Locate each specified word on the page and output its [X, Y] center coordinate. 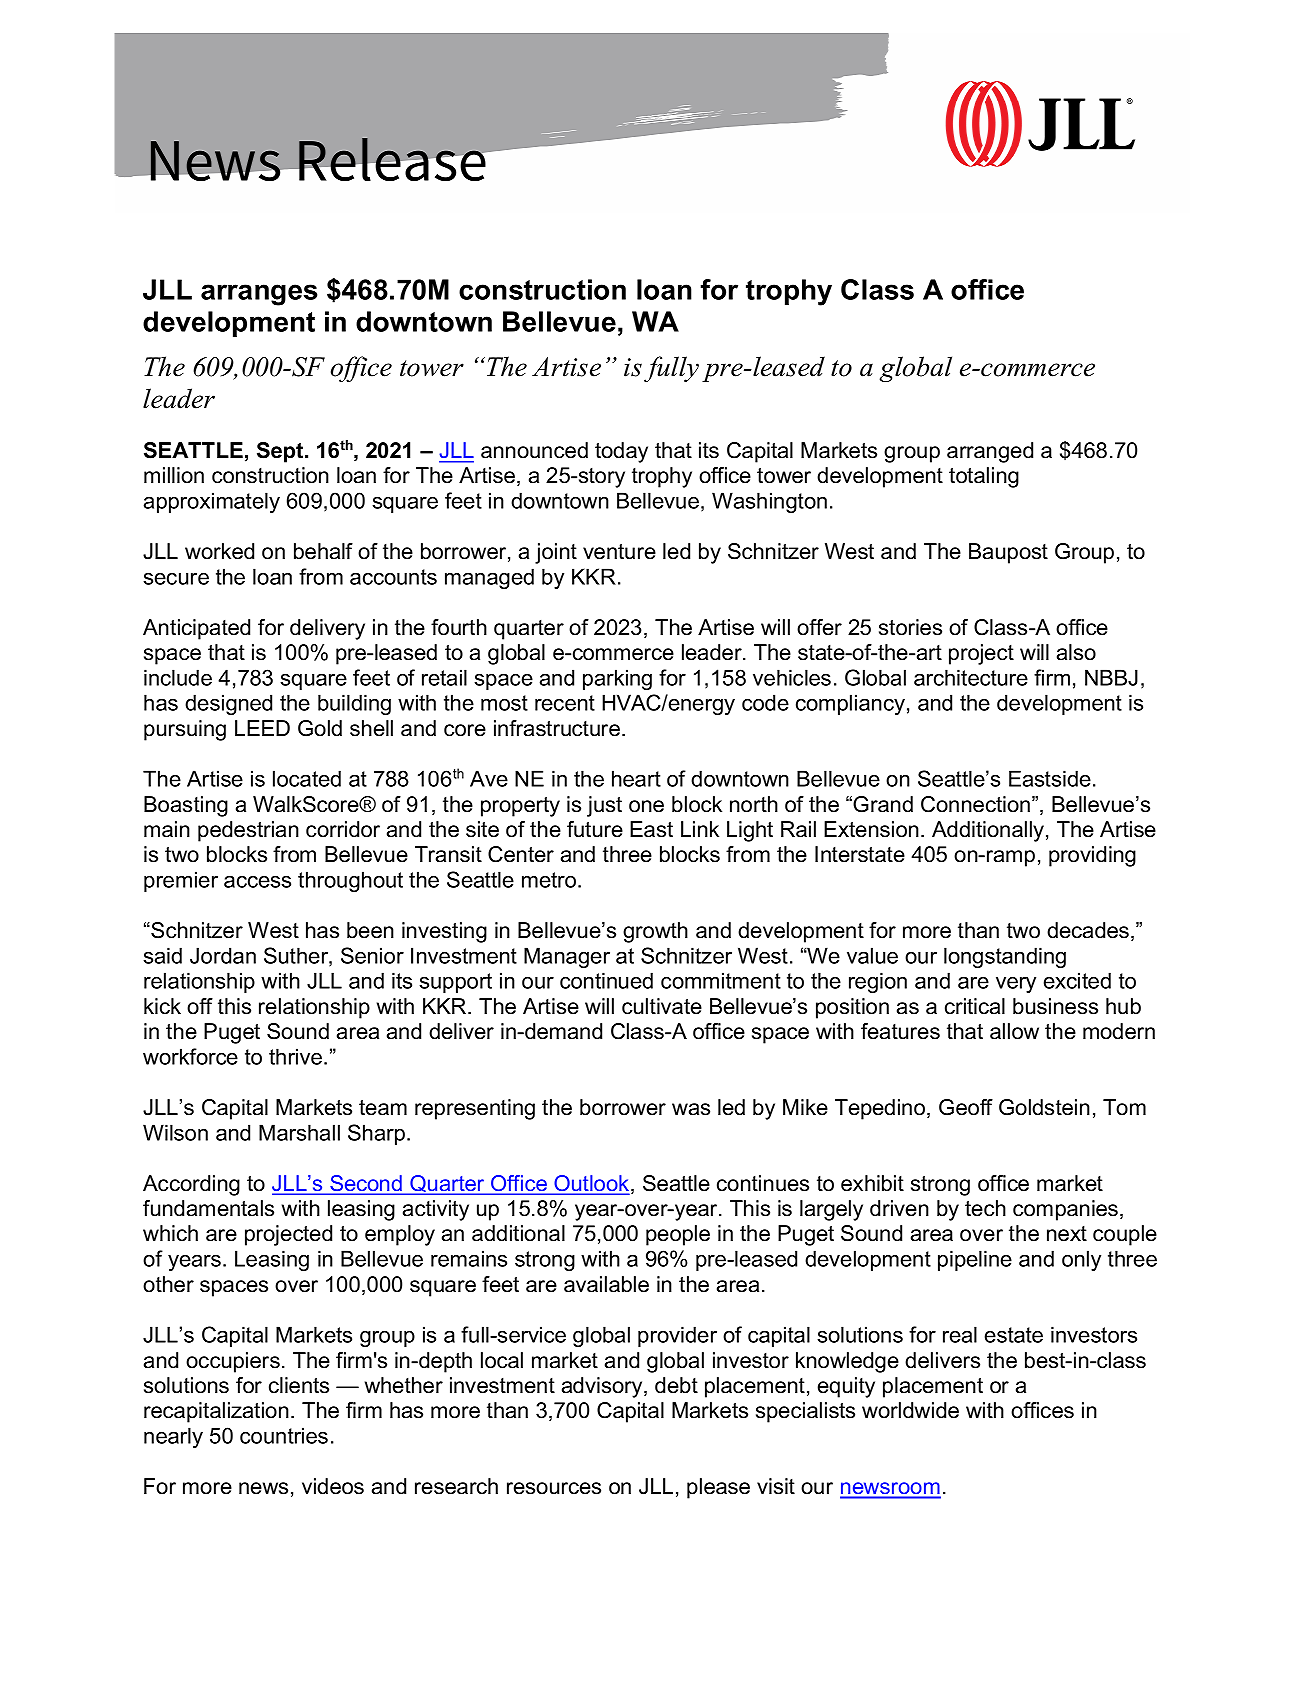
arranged [990, 452]
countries [284, 1435]
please [718, 1488]
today [621, 452]
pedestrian [248, 831]
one [646, 806]
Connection [977, 804]
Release [392, 159]
